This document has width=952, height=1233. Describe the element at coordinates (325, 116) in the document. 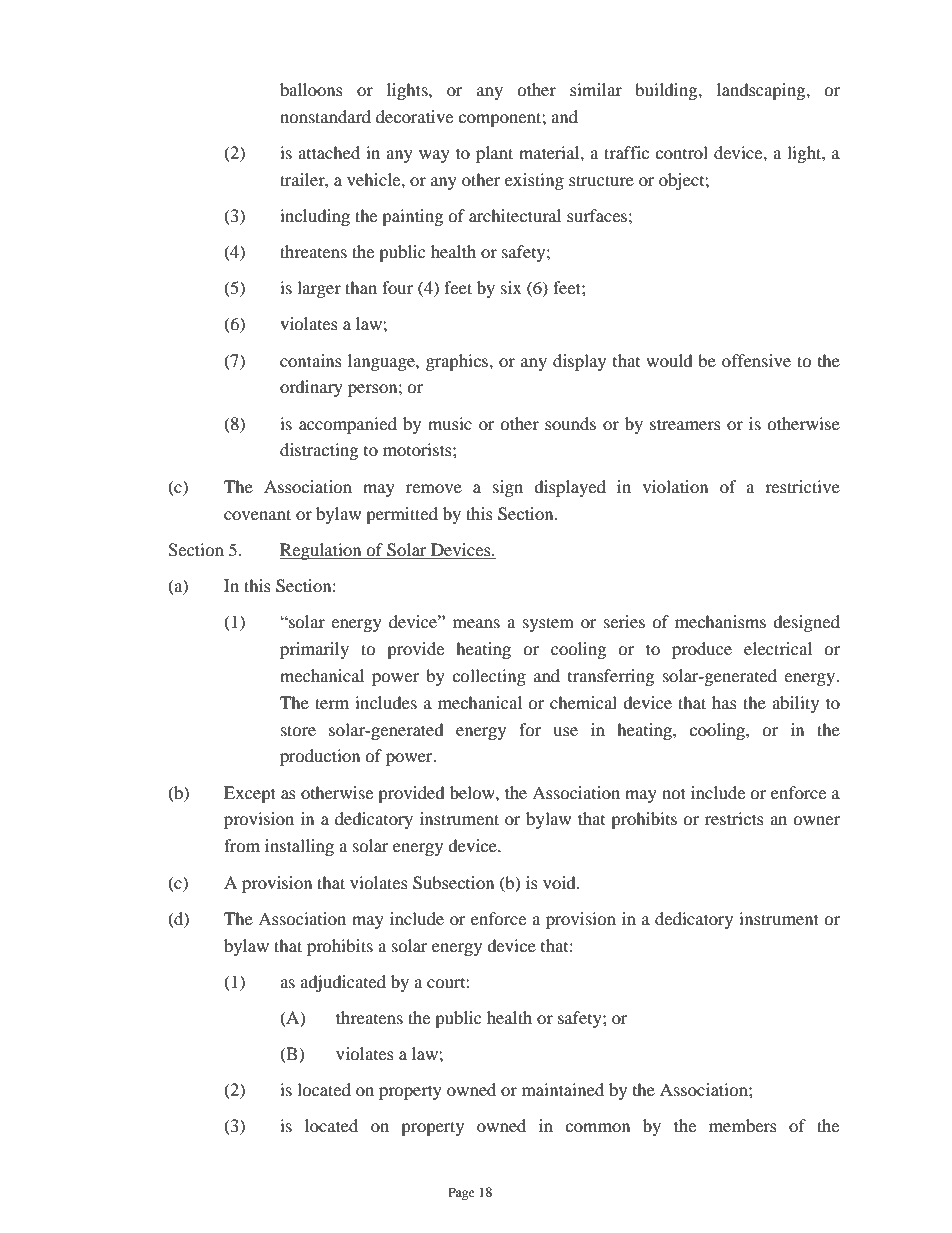

I see `nonstandard` at that location.
